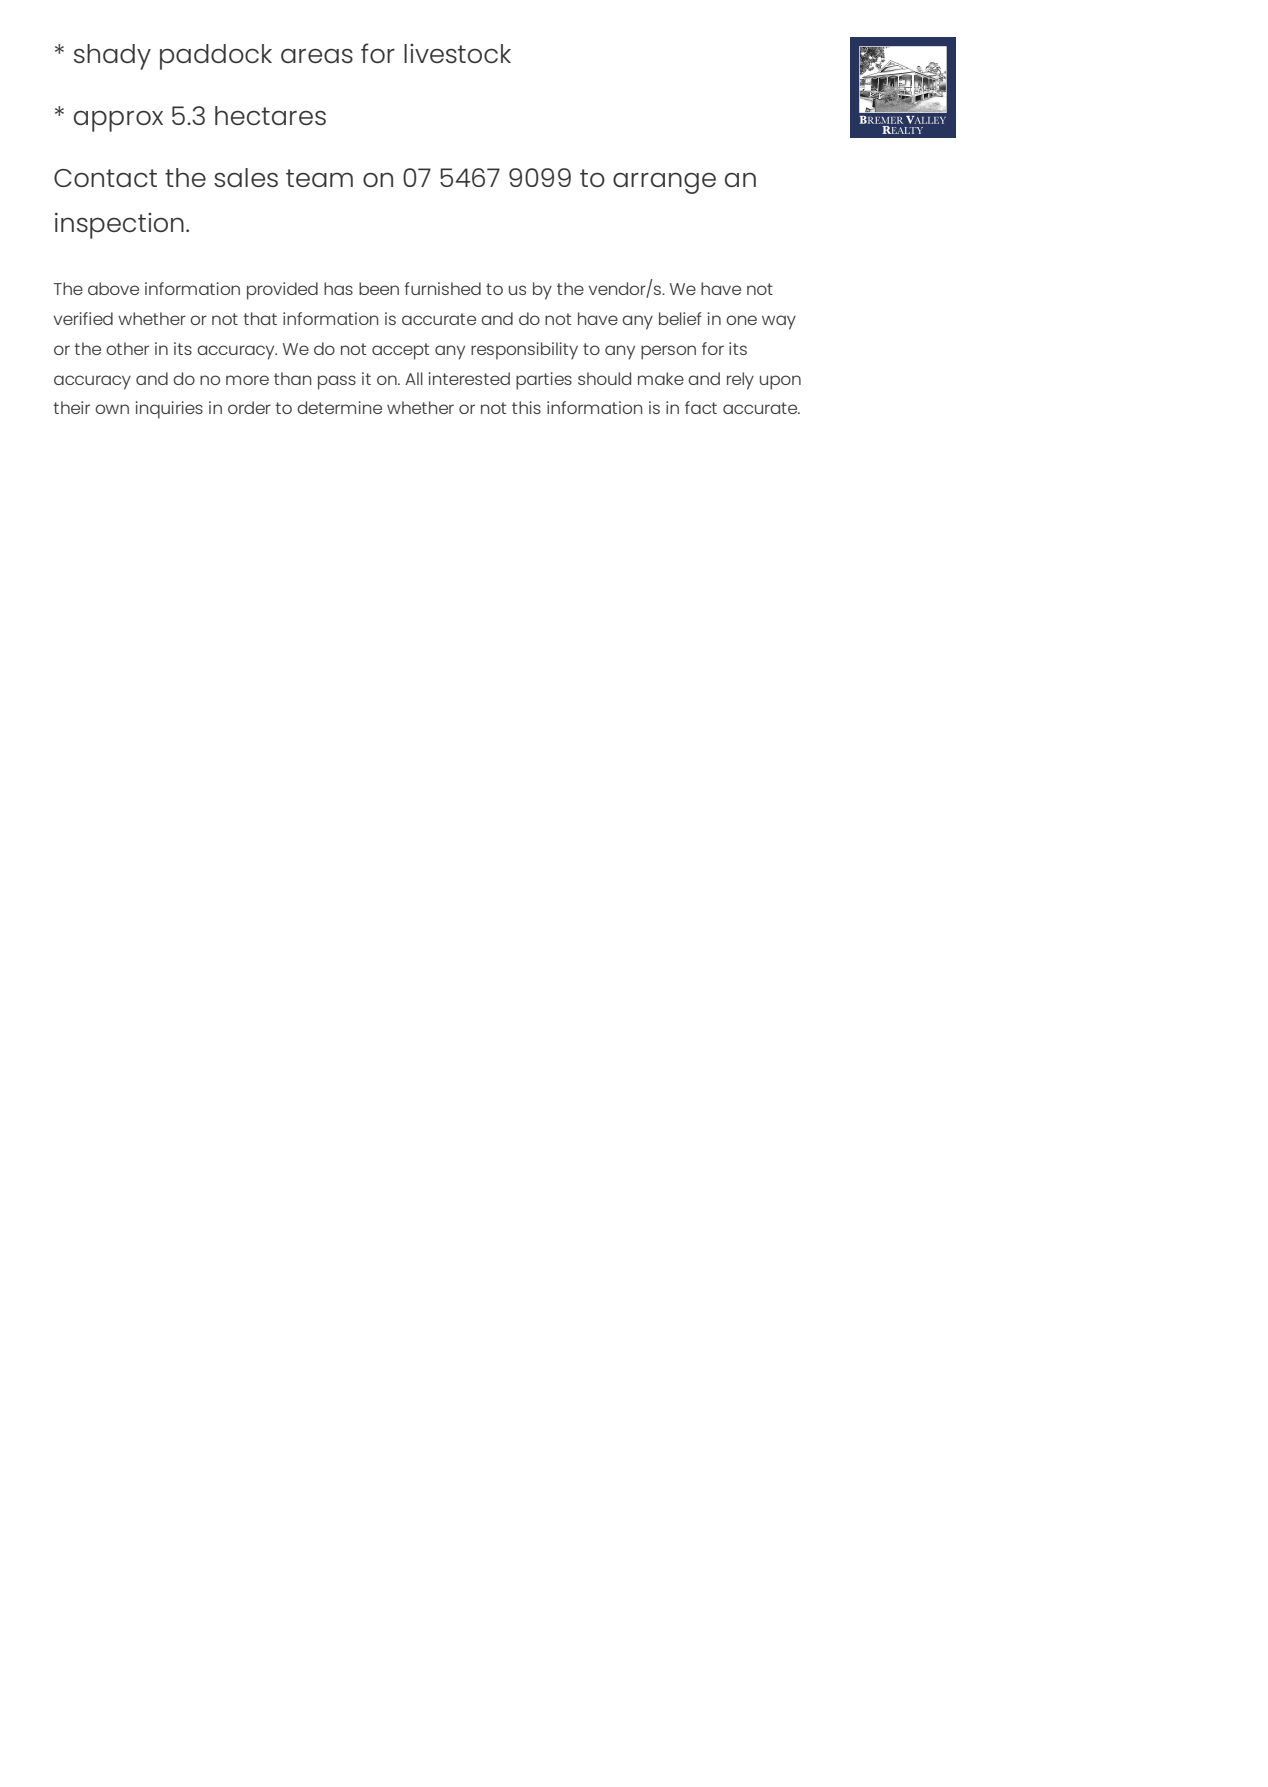 The width and height of the screenshot is (1268, 1787). Describe the element at coordinates (119, 225) in the screenshot. I see `inspection` at that location.
